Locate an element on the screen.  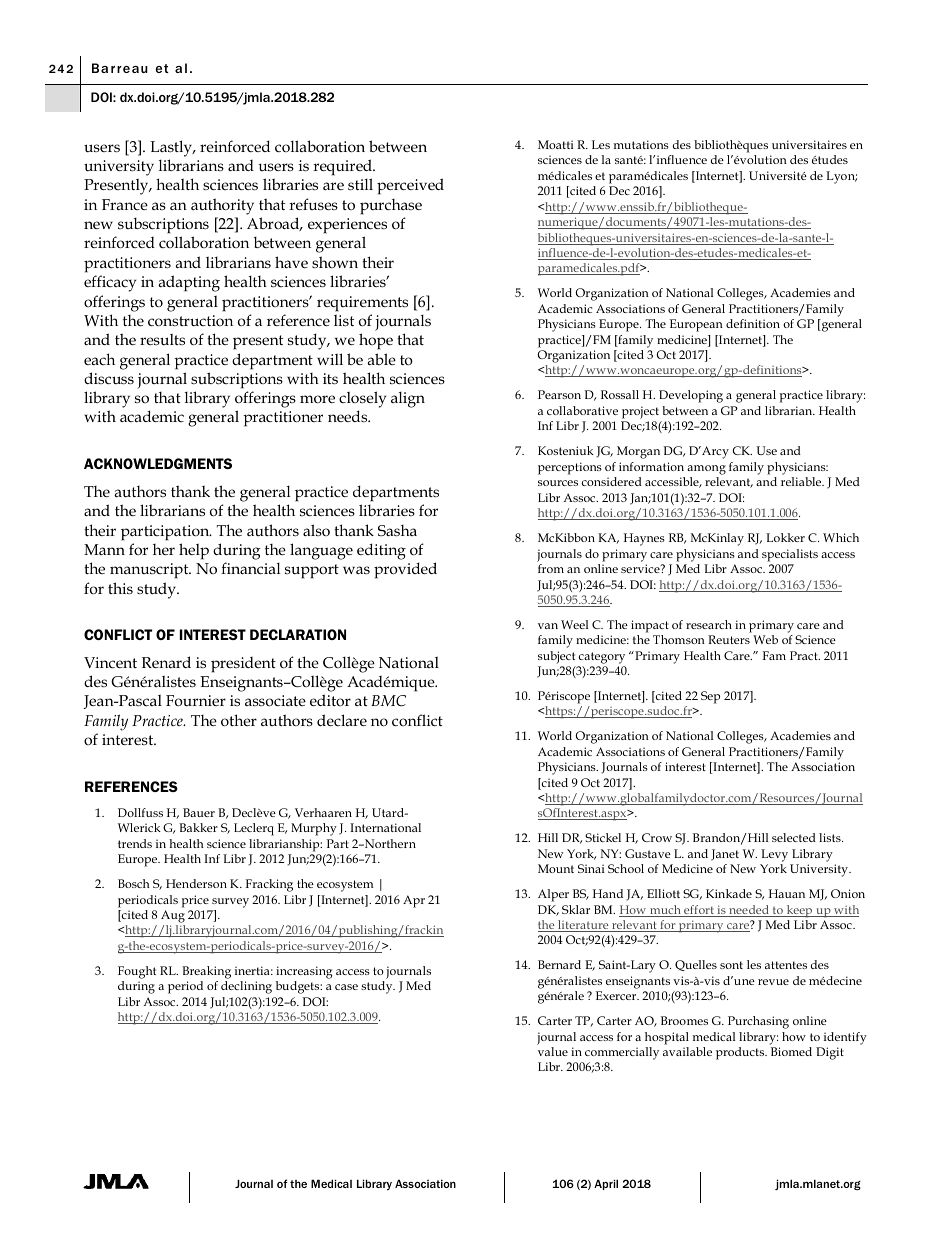
Developing is located at coordinates (691, 396).
